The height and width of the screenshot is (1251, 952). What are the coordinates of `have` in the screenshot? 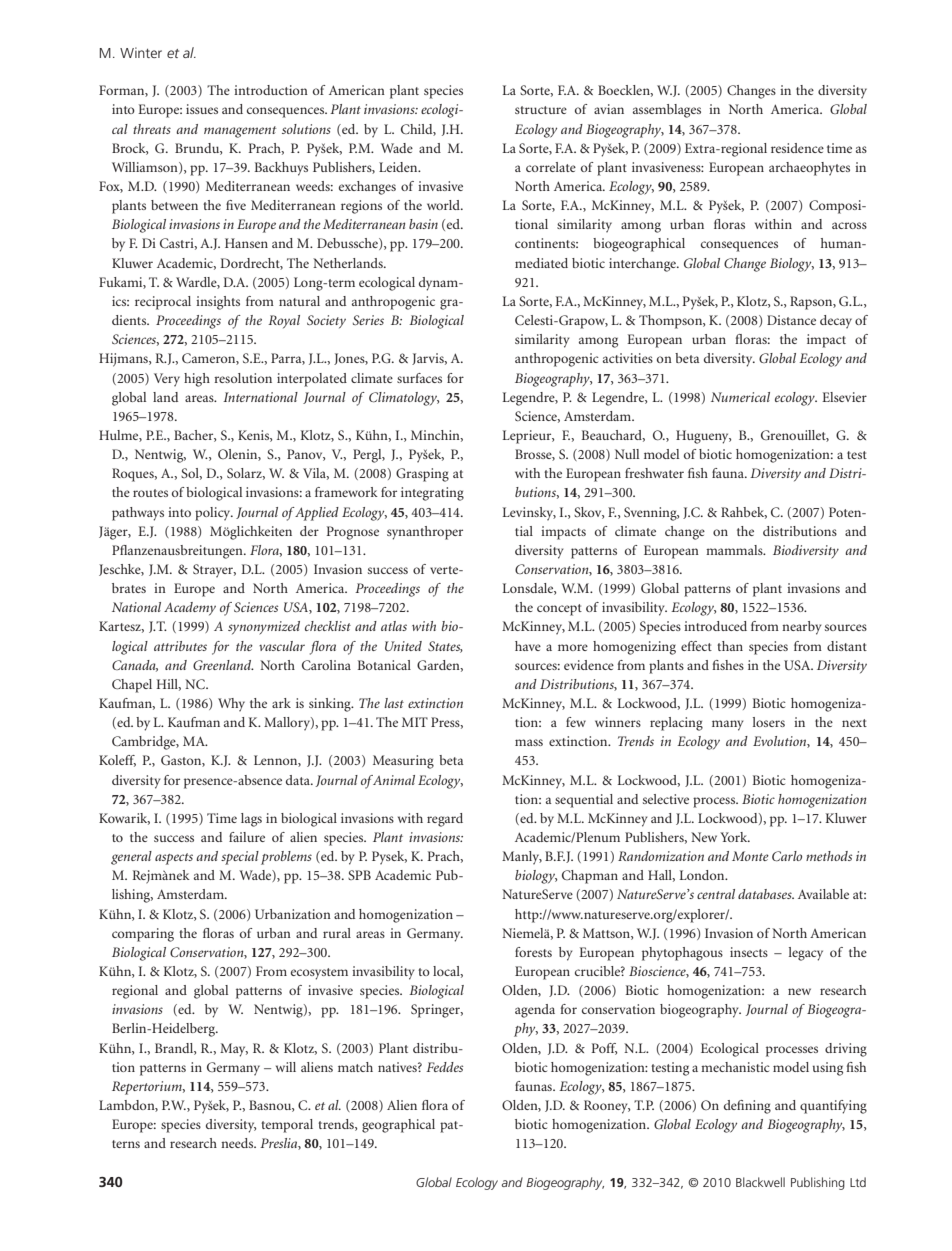 It's located at (528, 646).
